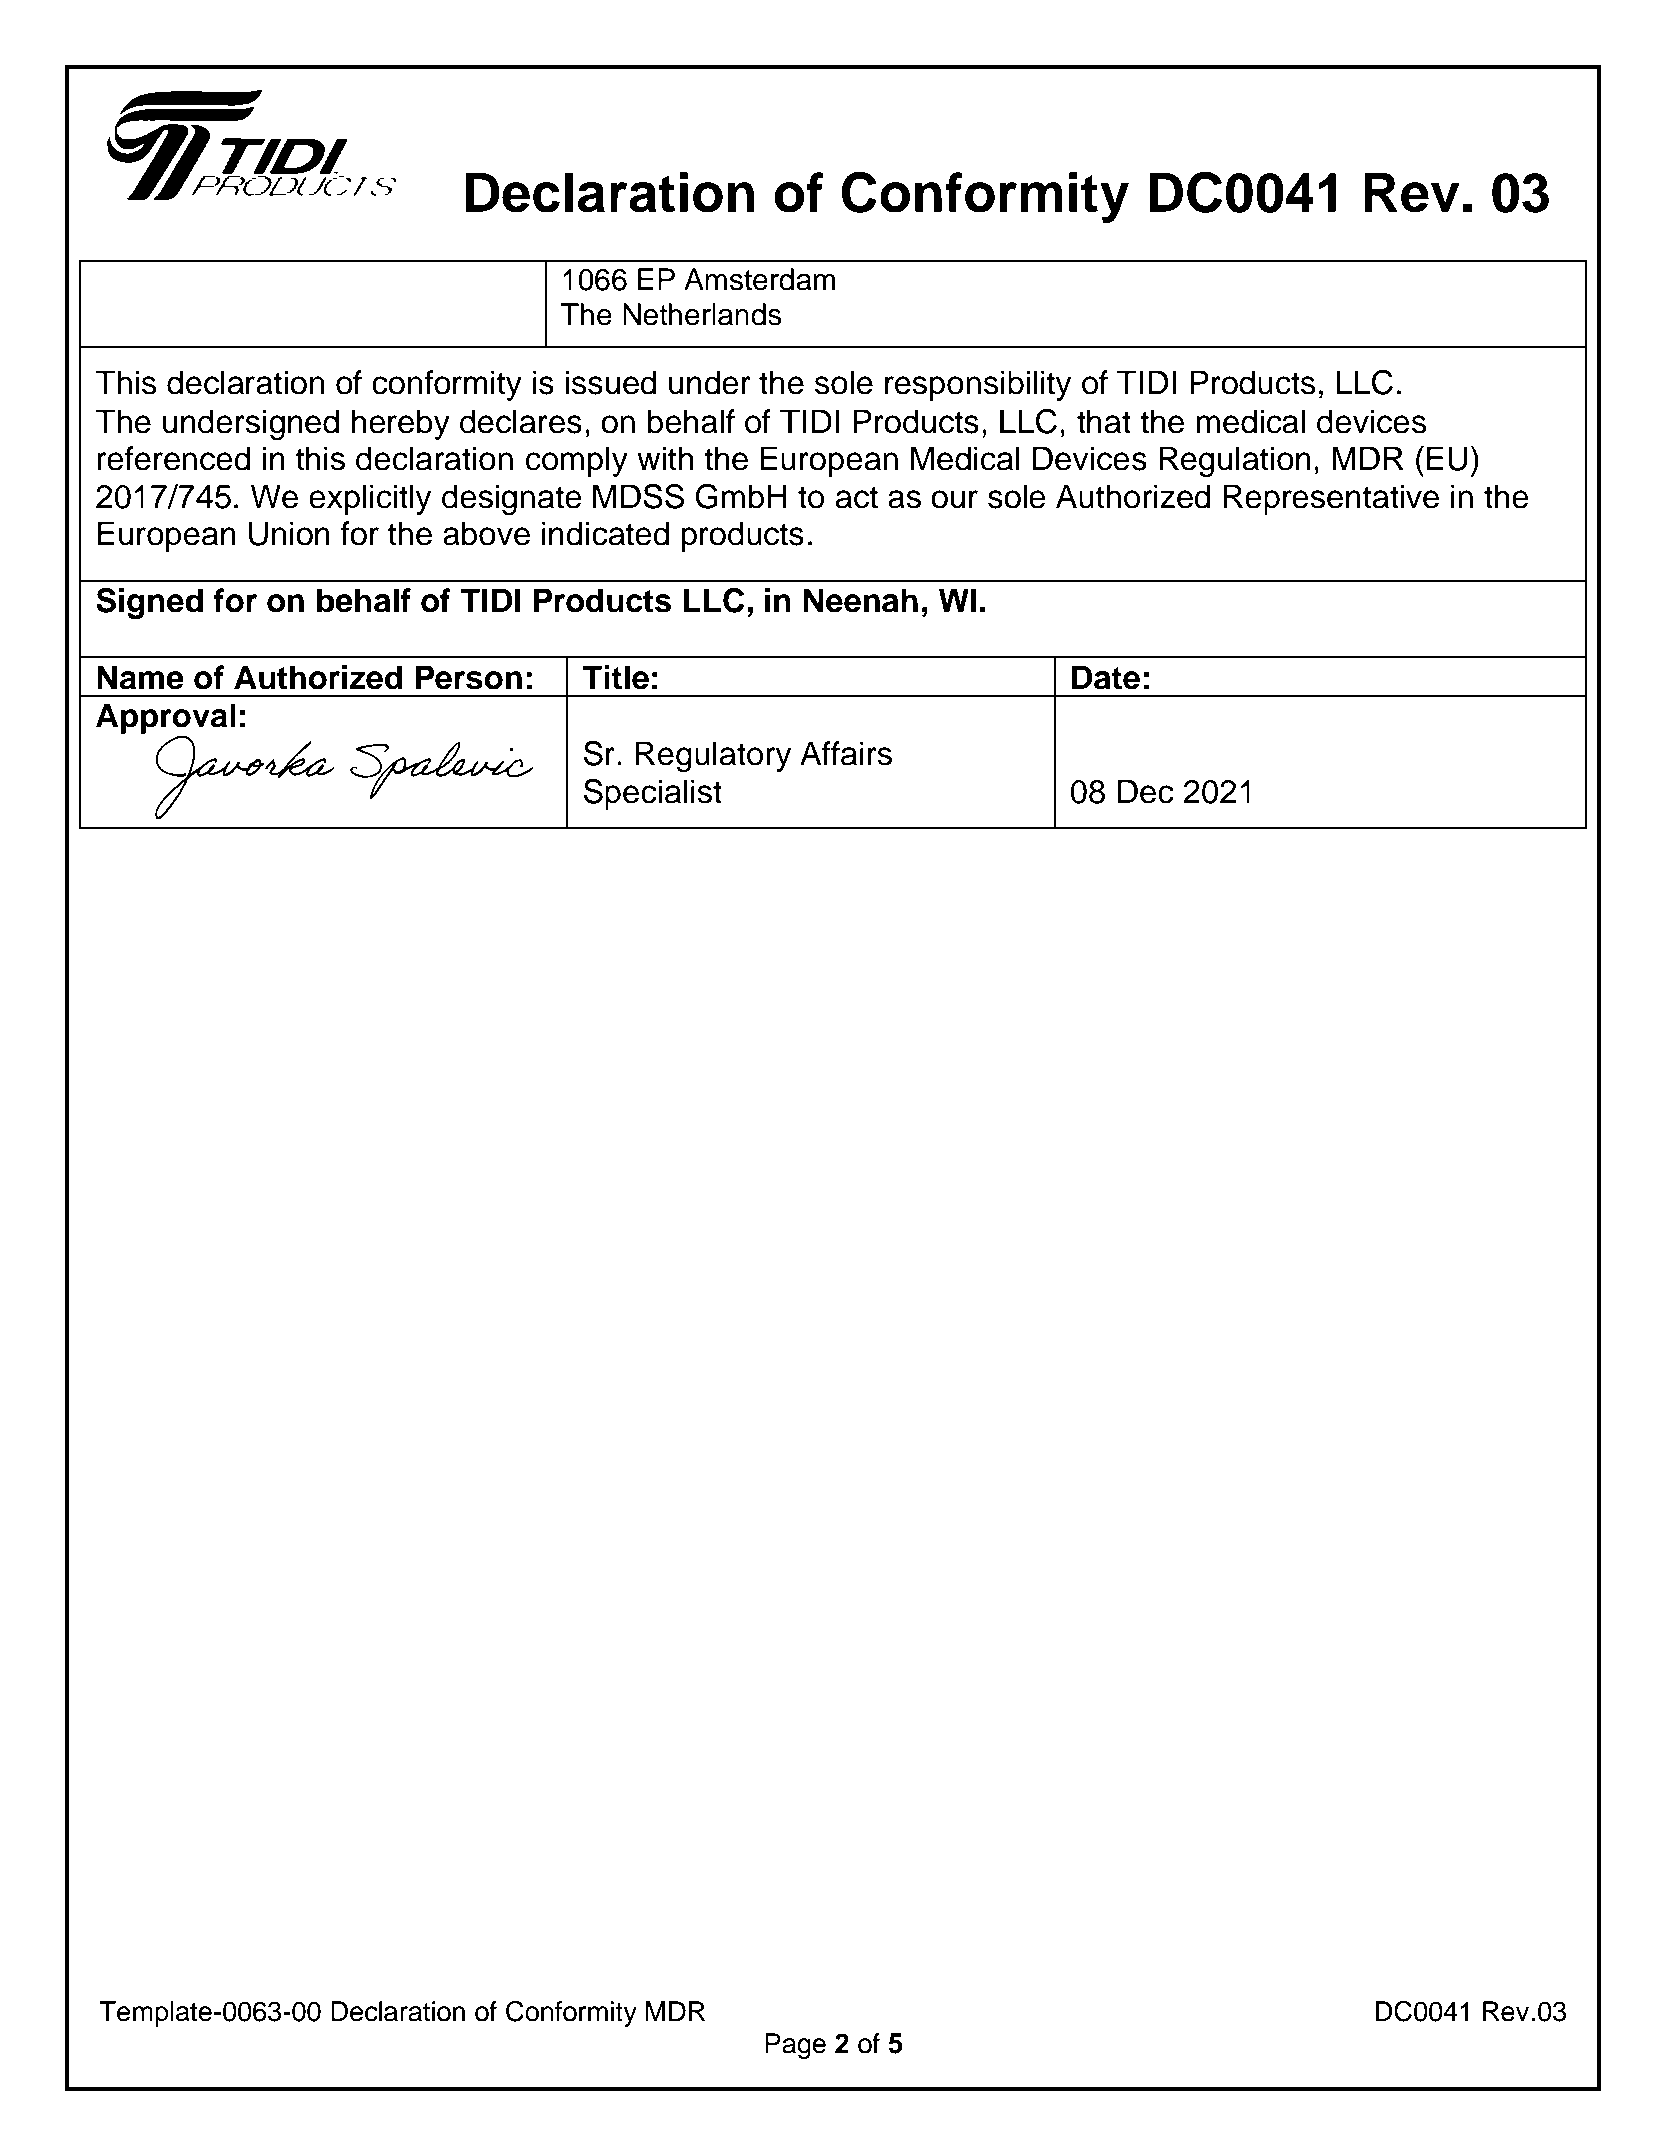  Describe the element at coordinates (653, 794) in the screenshot. I see `Specialist` at that location.
